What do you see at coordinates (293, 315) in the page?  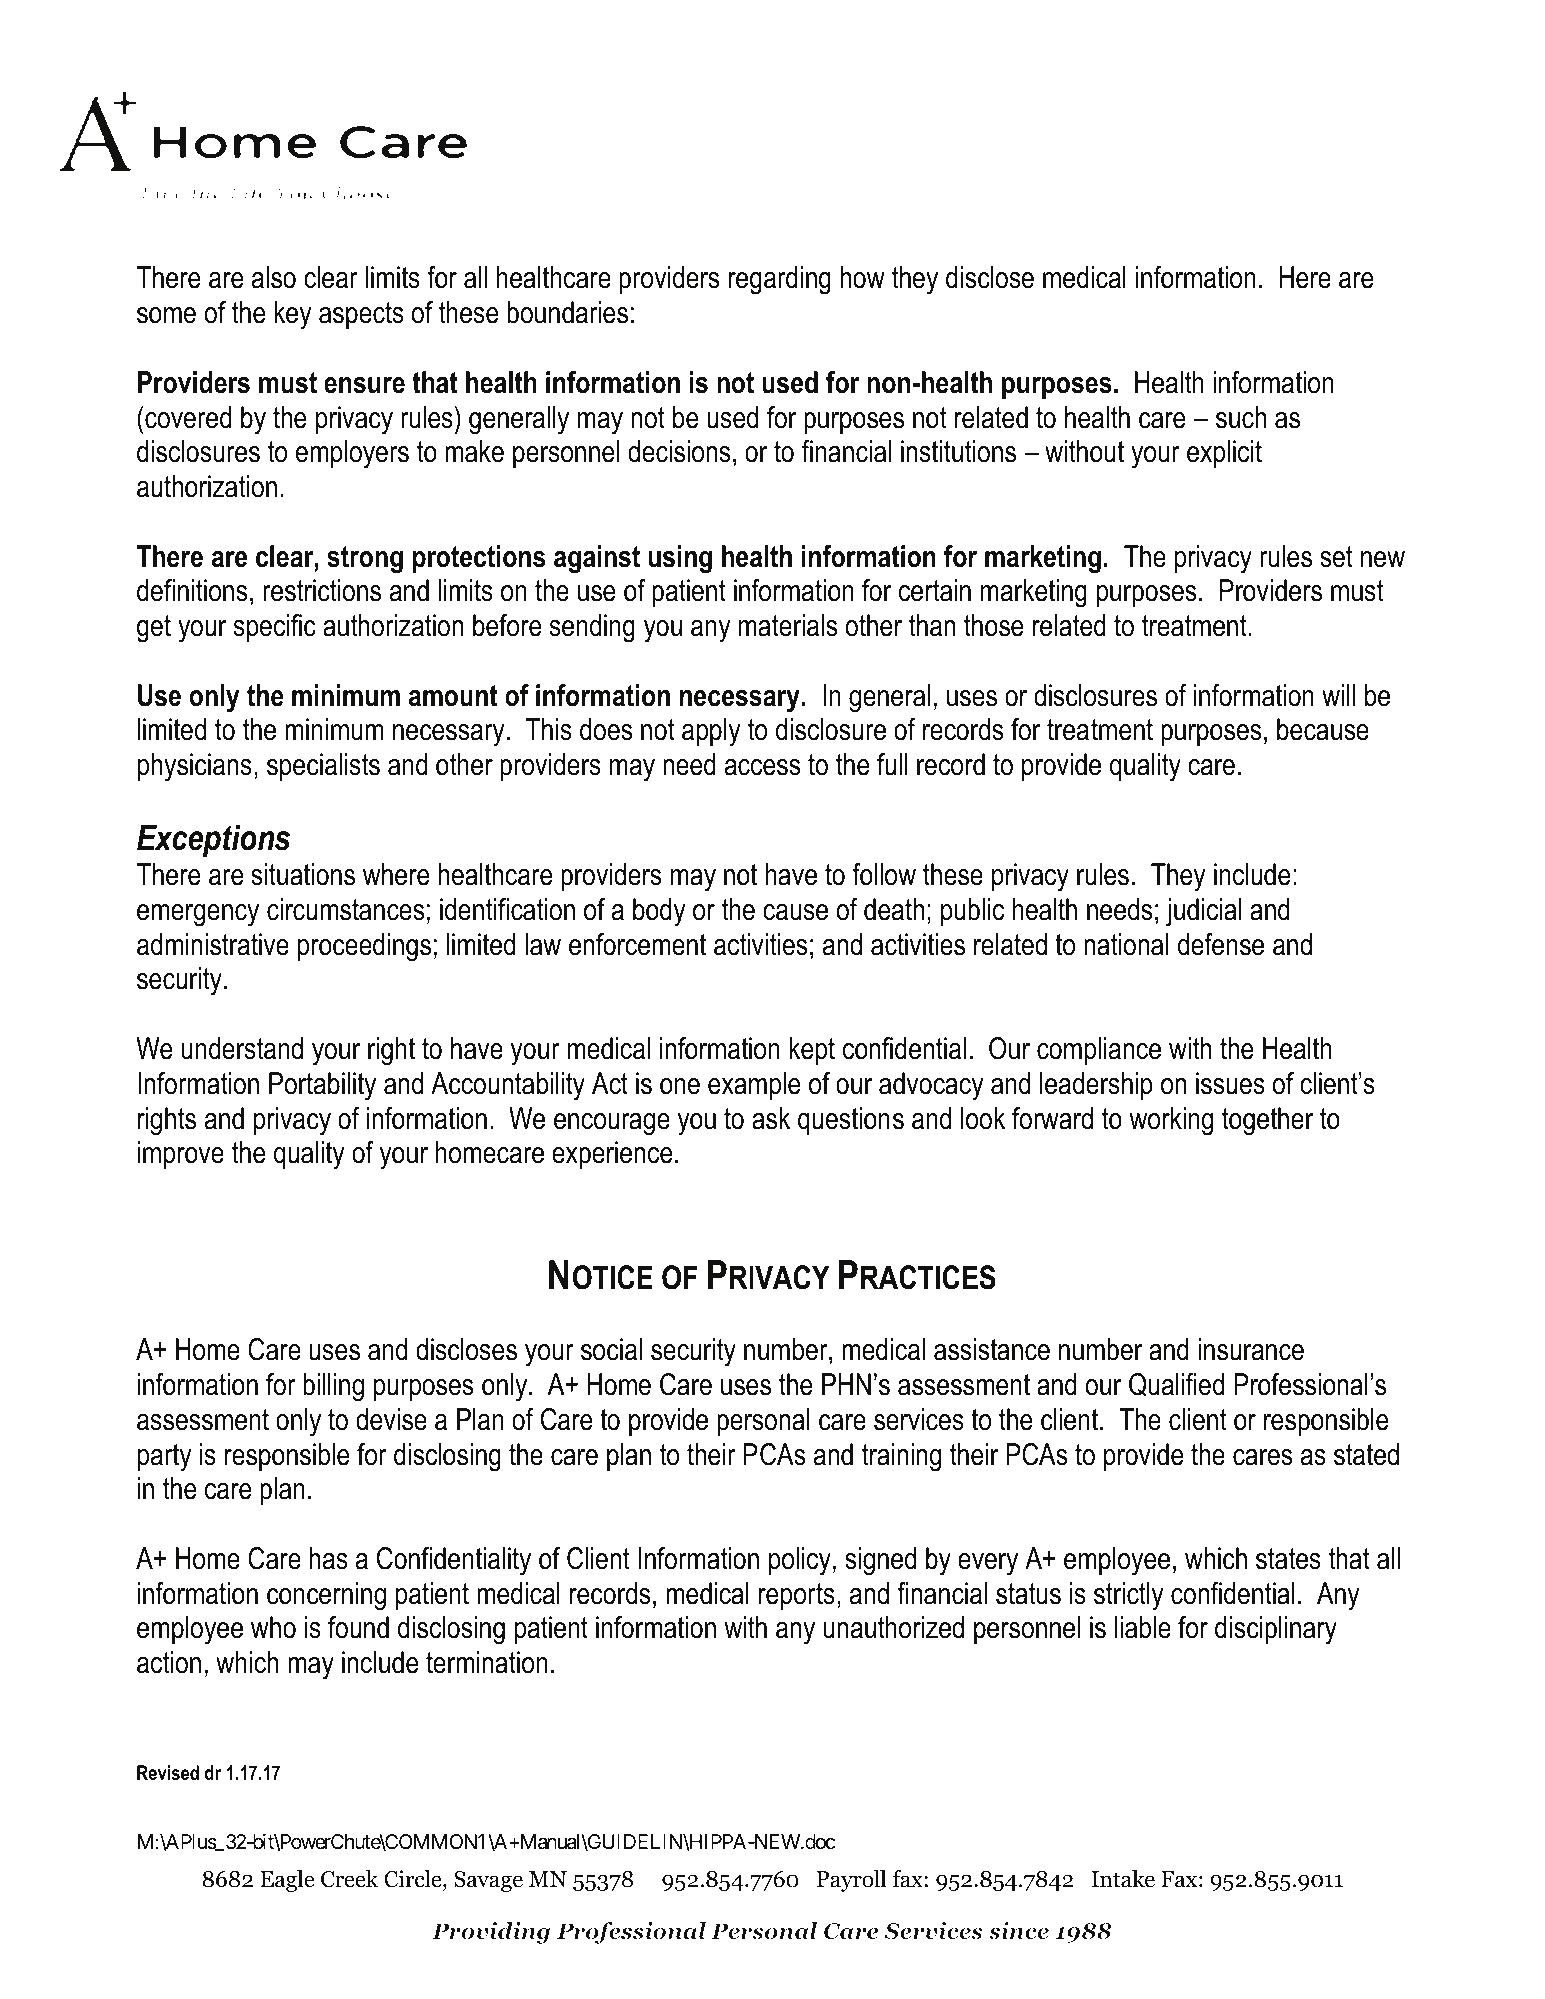 I see `key` at bounding box center [293, 315].
